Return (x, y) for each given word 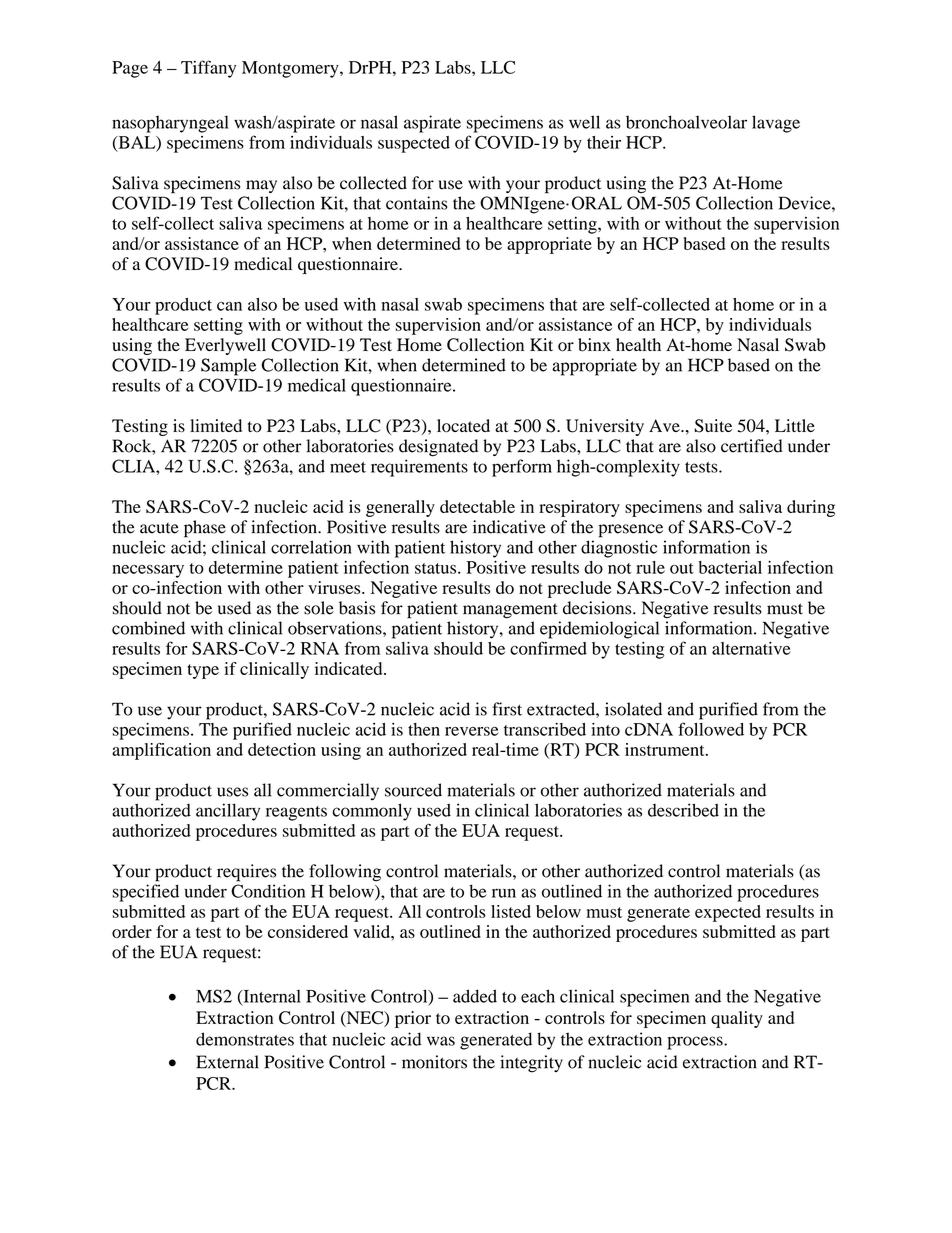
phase (205, 529)
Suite (713, 426)
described (683, 810)
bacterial (730, 567)
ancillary (228, 812)
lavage (776, 124)
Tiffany (208, 69)
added (475, 996)
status (437, 568)
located (463, 426)
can (229, 306)
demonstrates (245, 1039)
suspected (414, 144)
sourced (413, 790)
